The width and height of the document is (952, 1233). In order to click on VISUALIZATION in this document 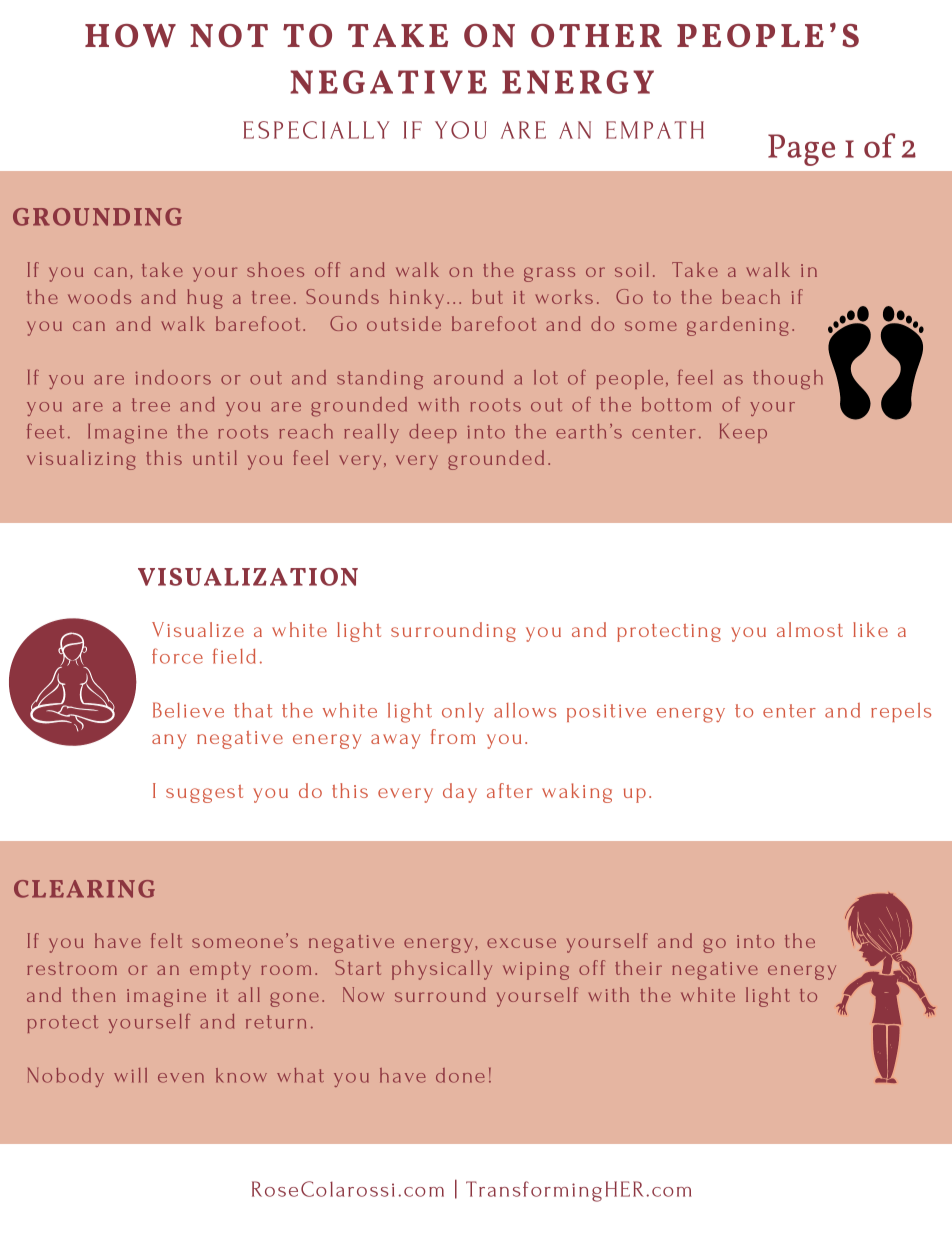, I will do `click(248, 577)`.
